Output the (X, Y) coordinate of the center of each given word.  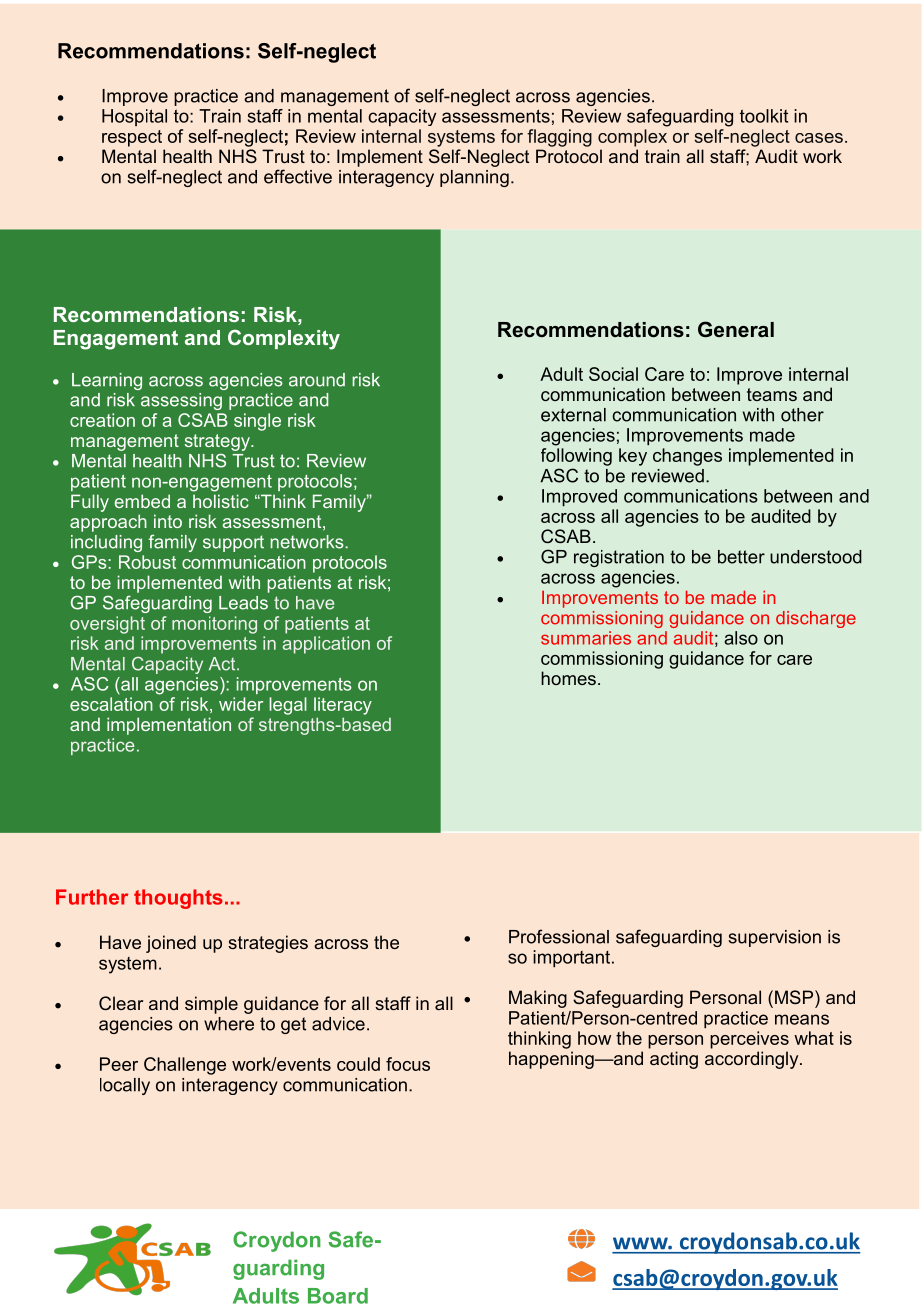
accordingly (753, 1060)
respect (132, 138)
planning (474, 178)
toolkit (764, 116)
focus (408, 1064)
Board (338, 1296)
